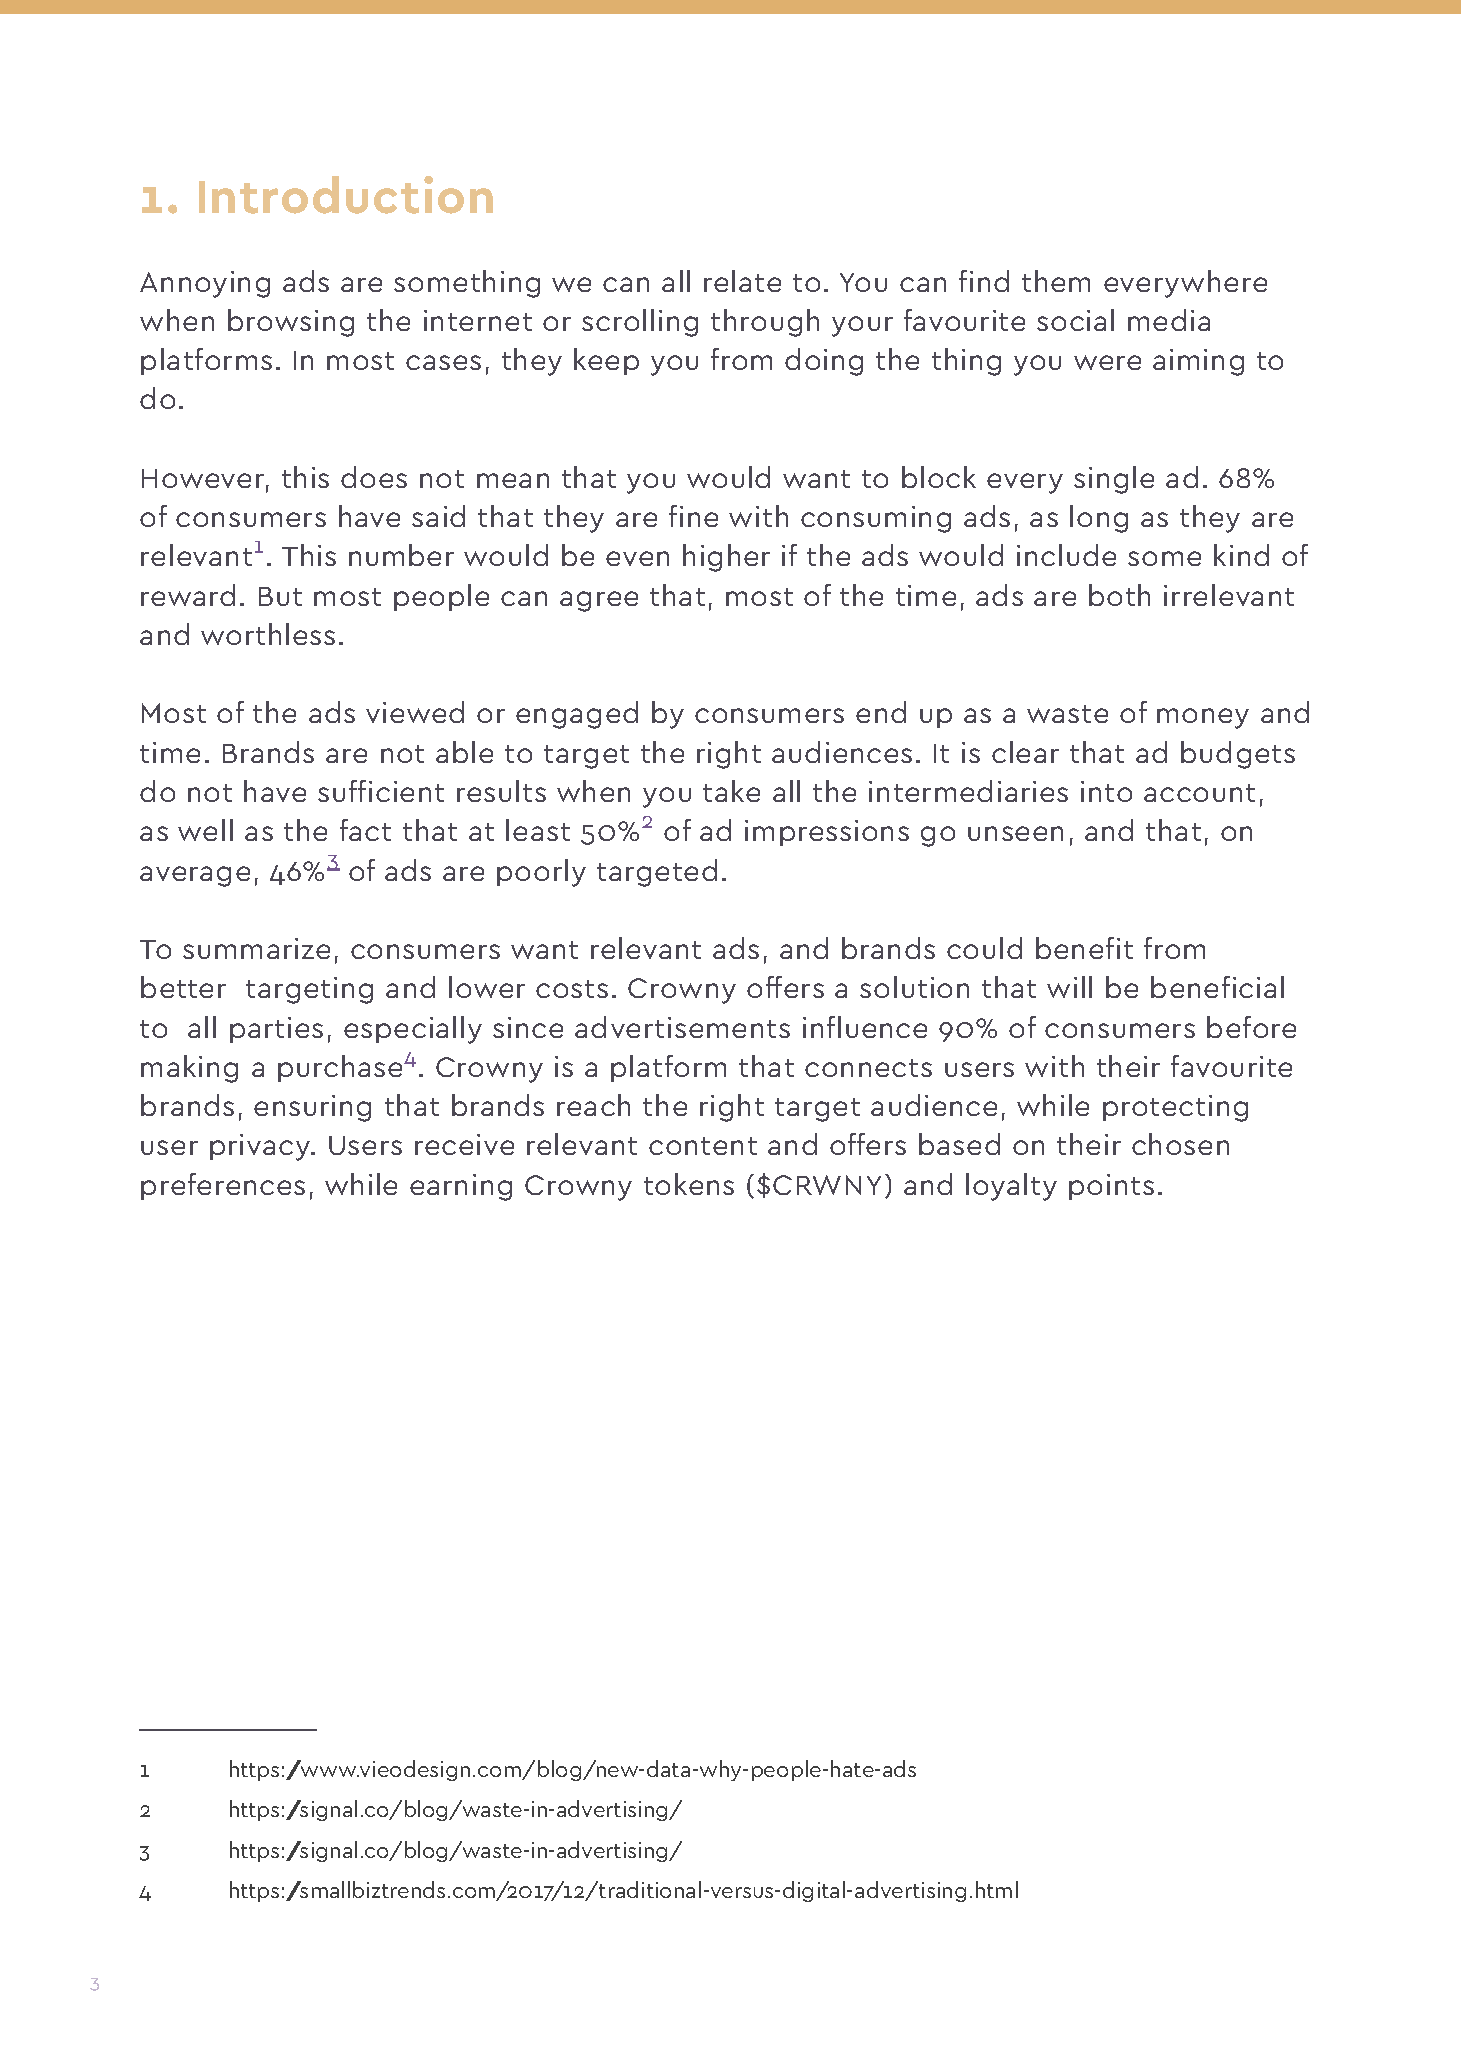 Image resolution: width=1461 pixels, height=2066 pixels. I want to click on privacy, so click(261, 1147).
